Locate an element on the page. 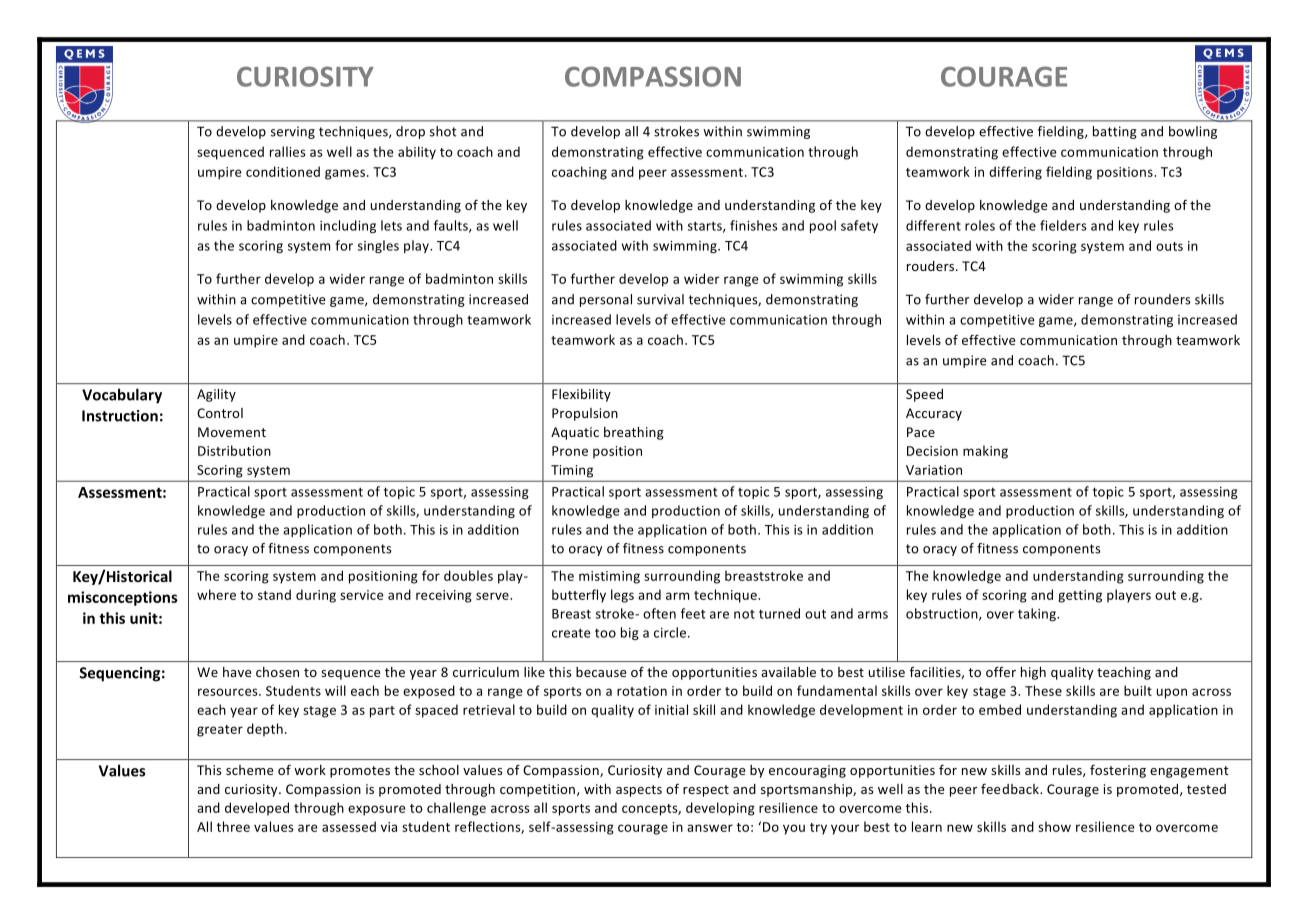 Image resolution: width=1308 pixels, height=924 pixels. rallies is located at coordinates (288, 151).
